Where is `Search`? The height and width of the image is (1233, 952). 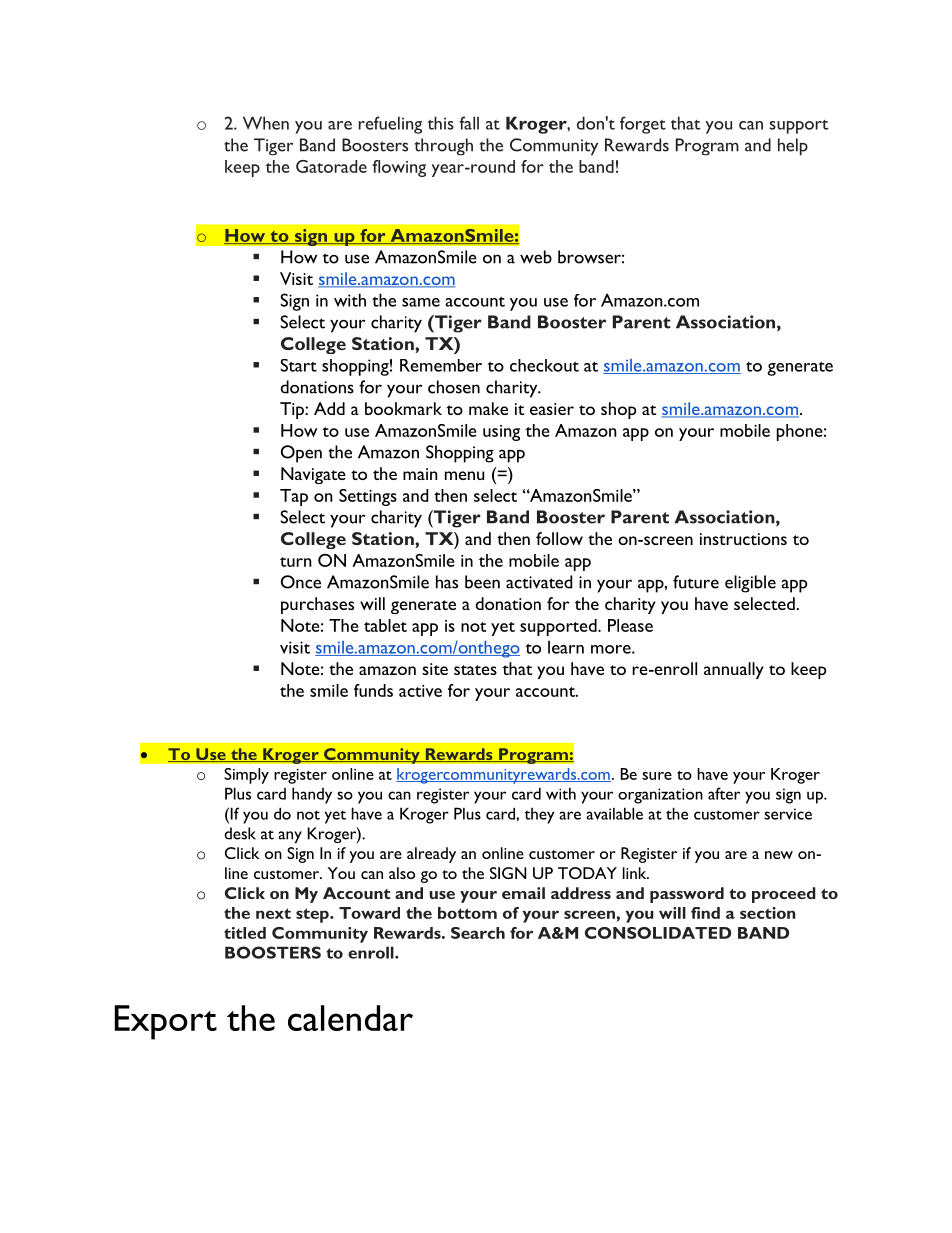 Search is located at coordinates (478, 933).
